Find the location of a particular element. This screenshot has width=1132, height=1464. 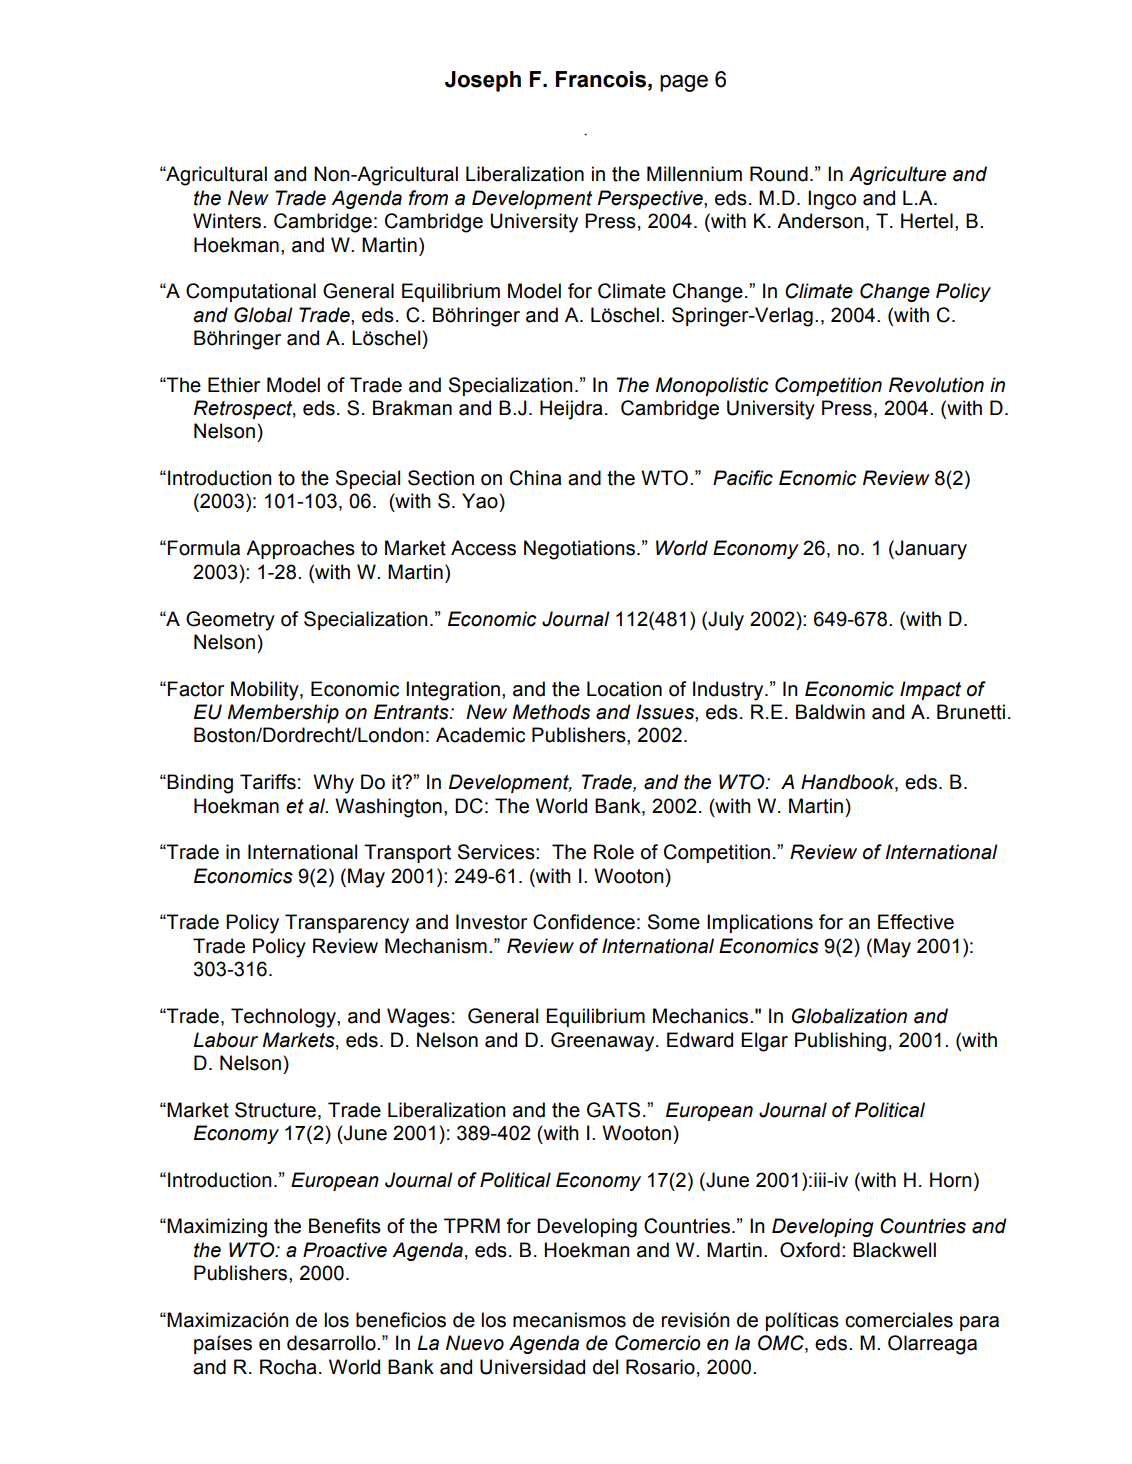

Agriculture is located at coordinates (897, 175).
